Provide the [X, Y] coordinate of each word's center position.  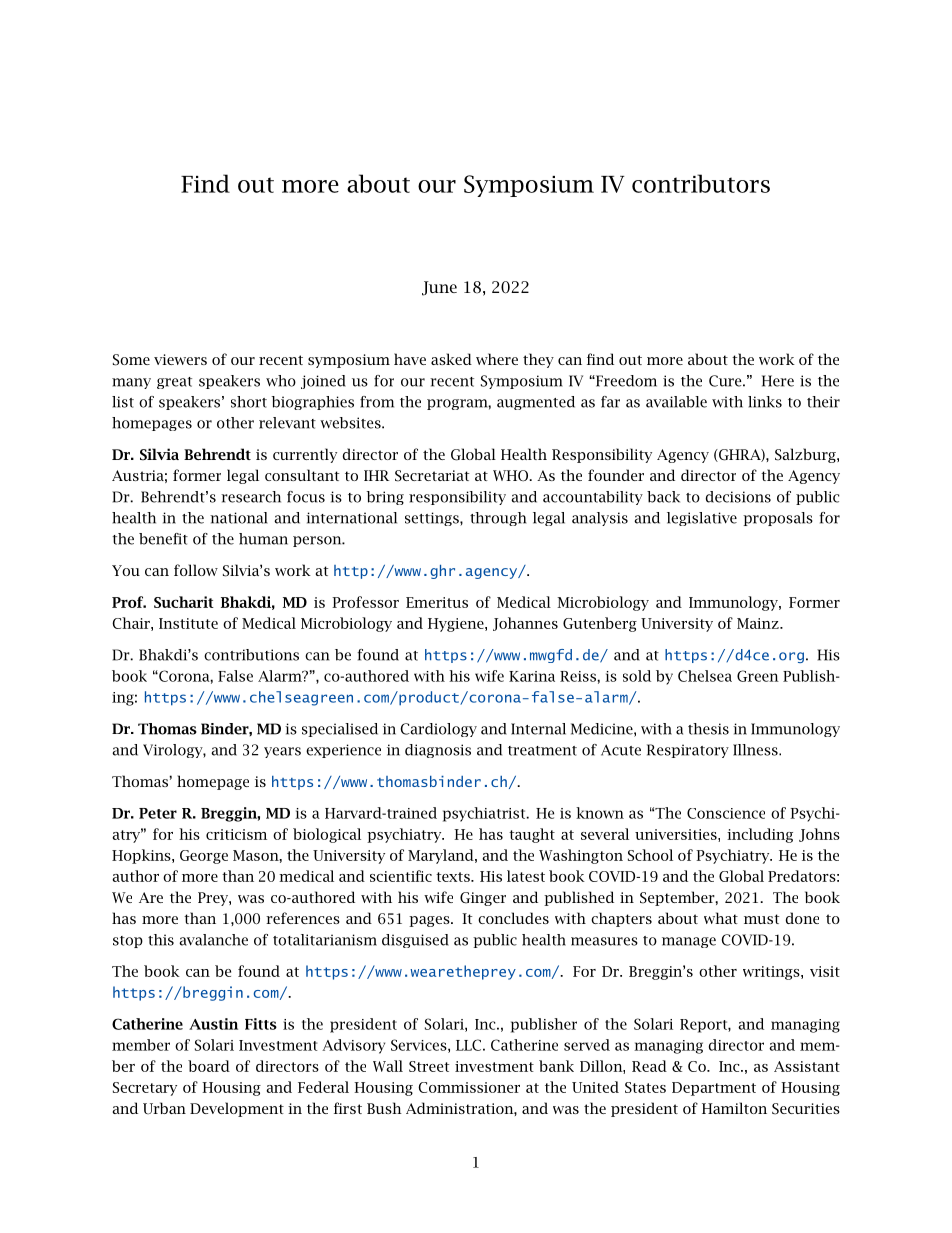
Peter [158, 813]
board [209, 1066]
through [498, 519]
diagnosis [438, 751]
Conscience [726, 813]
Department [714, 1089]
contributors [701, 183]
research [251, 497]
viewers [180, 359]
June [439, 288]
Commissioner [469, 1087]
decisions [738, 497]
